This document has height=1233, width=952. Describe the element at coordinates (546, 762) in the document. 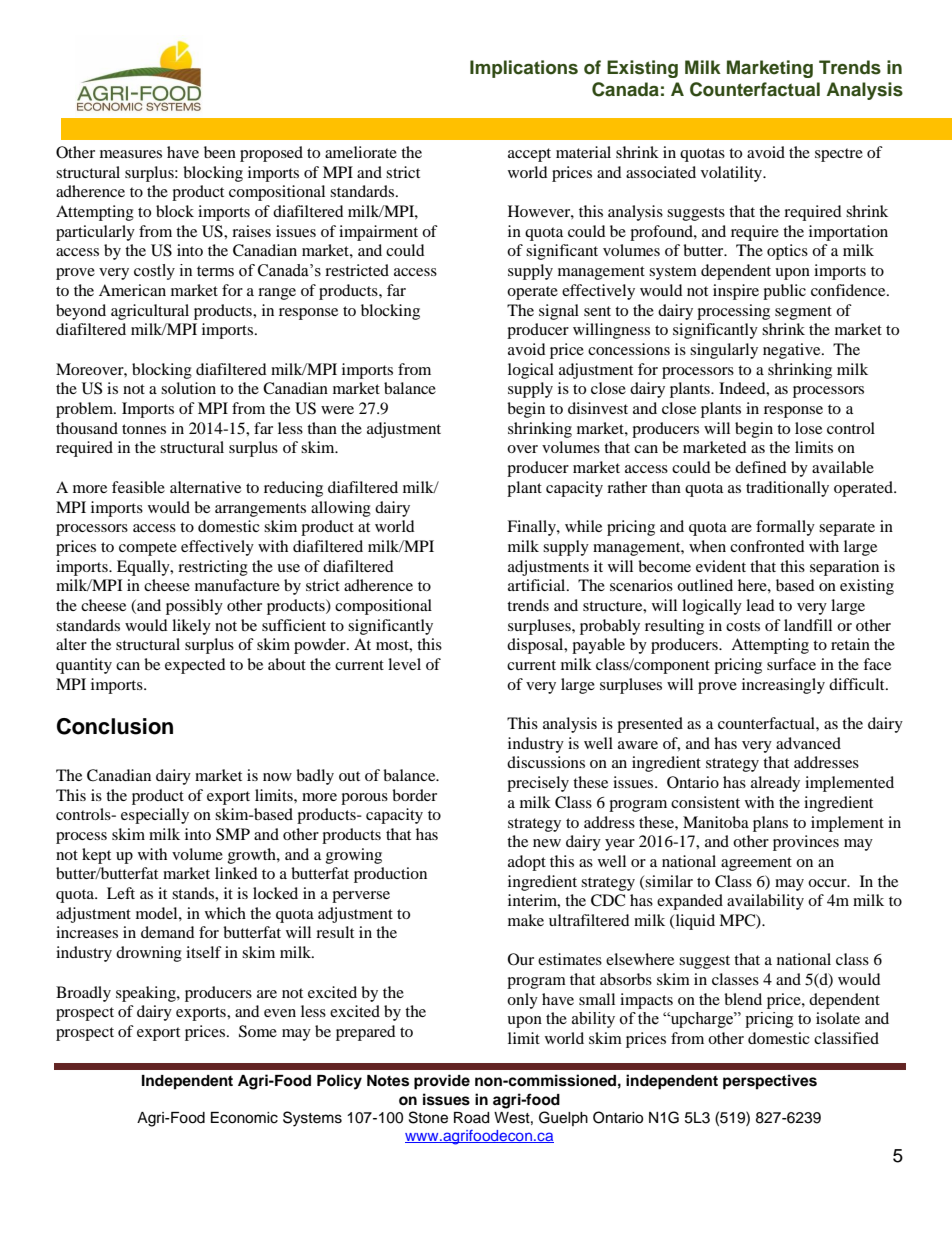

I see `discussions` at that location.
